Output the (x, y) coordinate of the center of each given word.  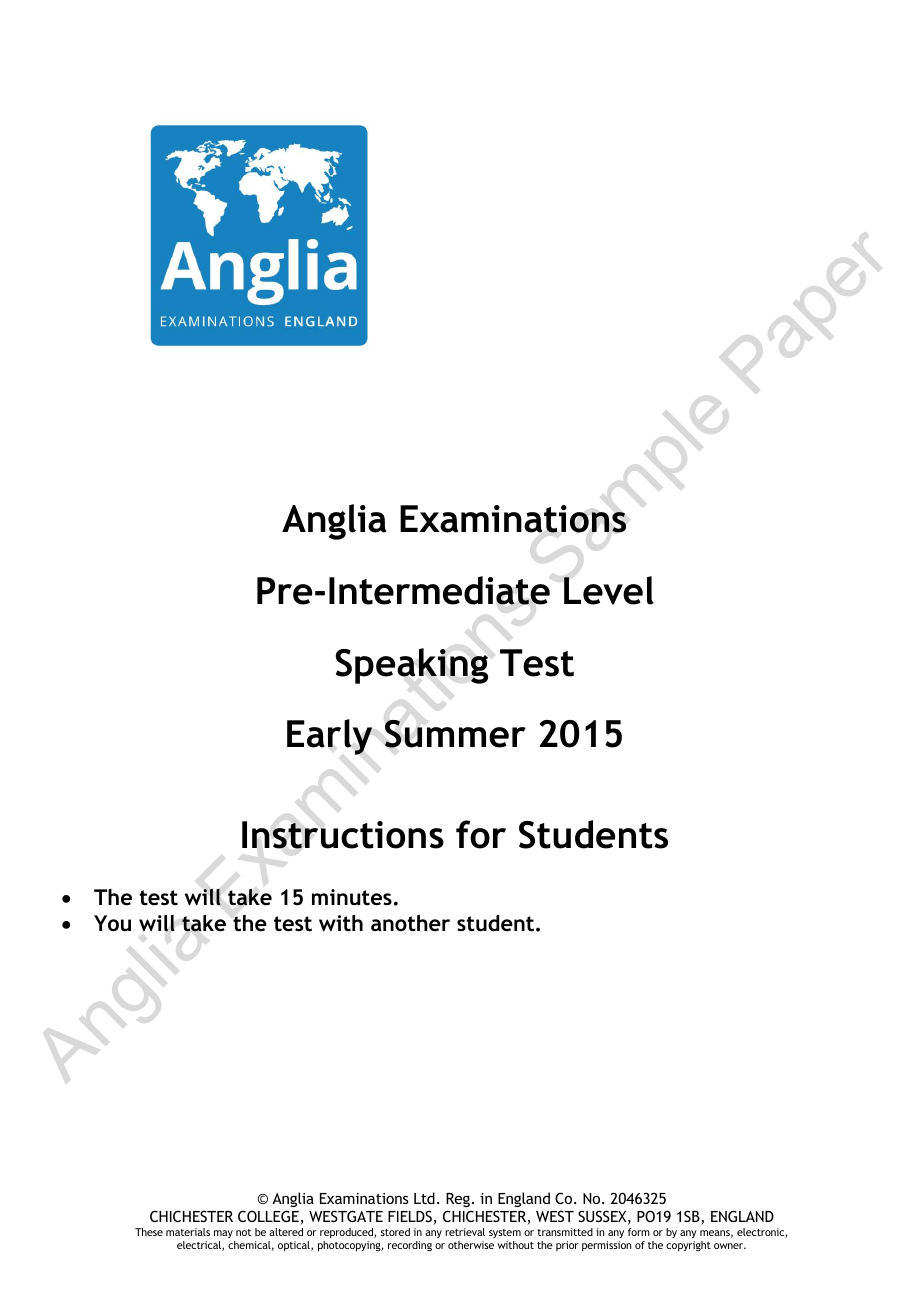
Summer (455, 734)
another (410, 923)
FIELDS (411, 1217)
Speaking (411, 666)
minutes (352, 897)
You (112, 923)
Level (609, 590)
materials (188, 1232)
